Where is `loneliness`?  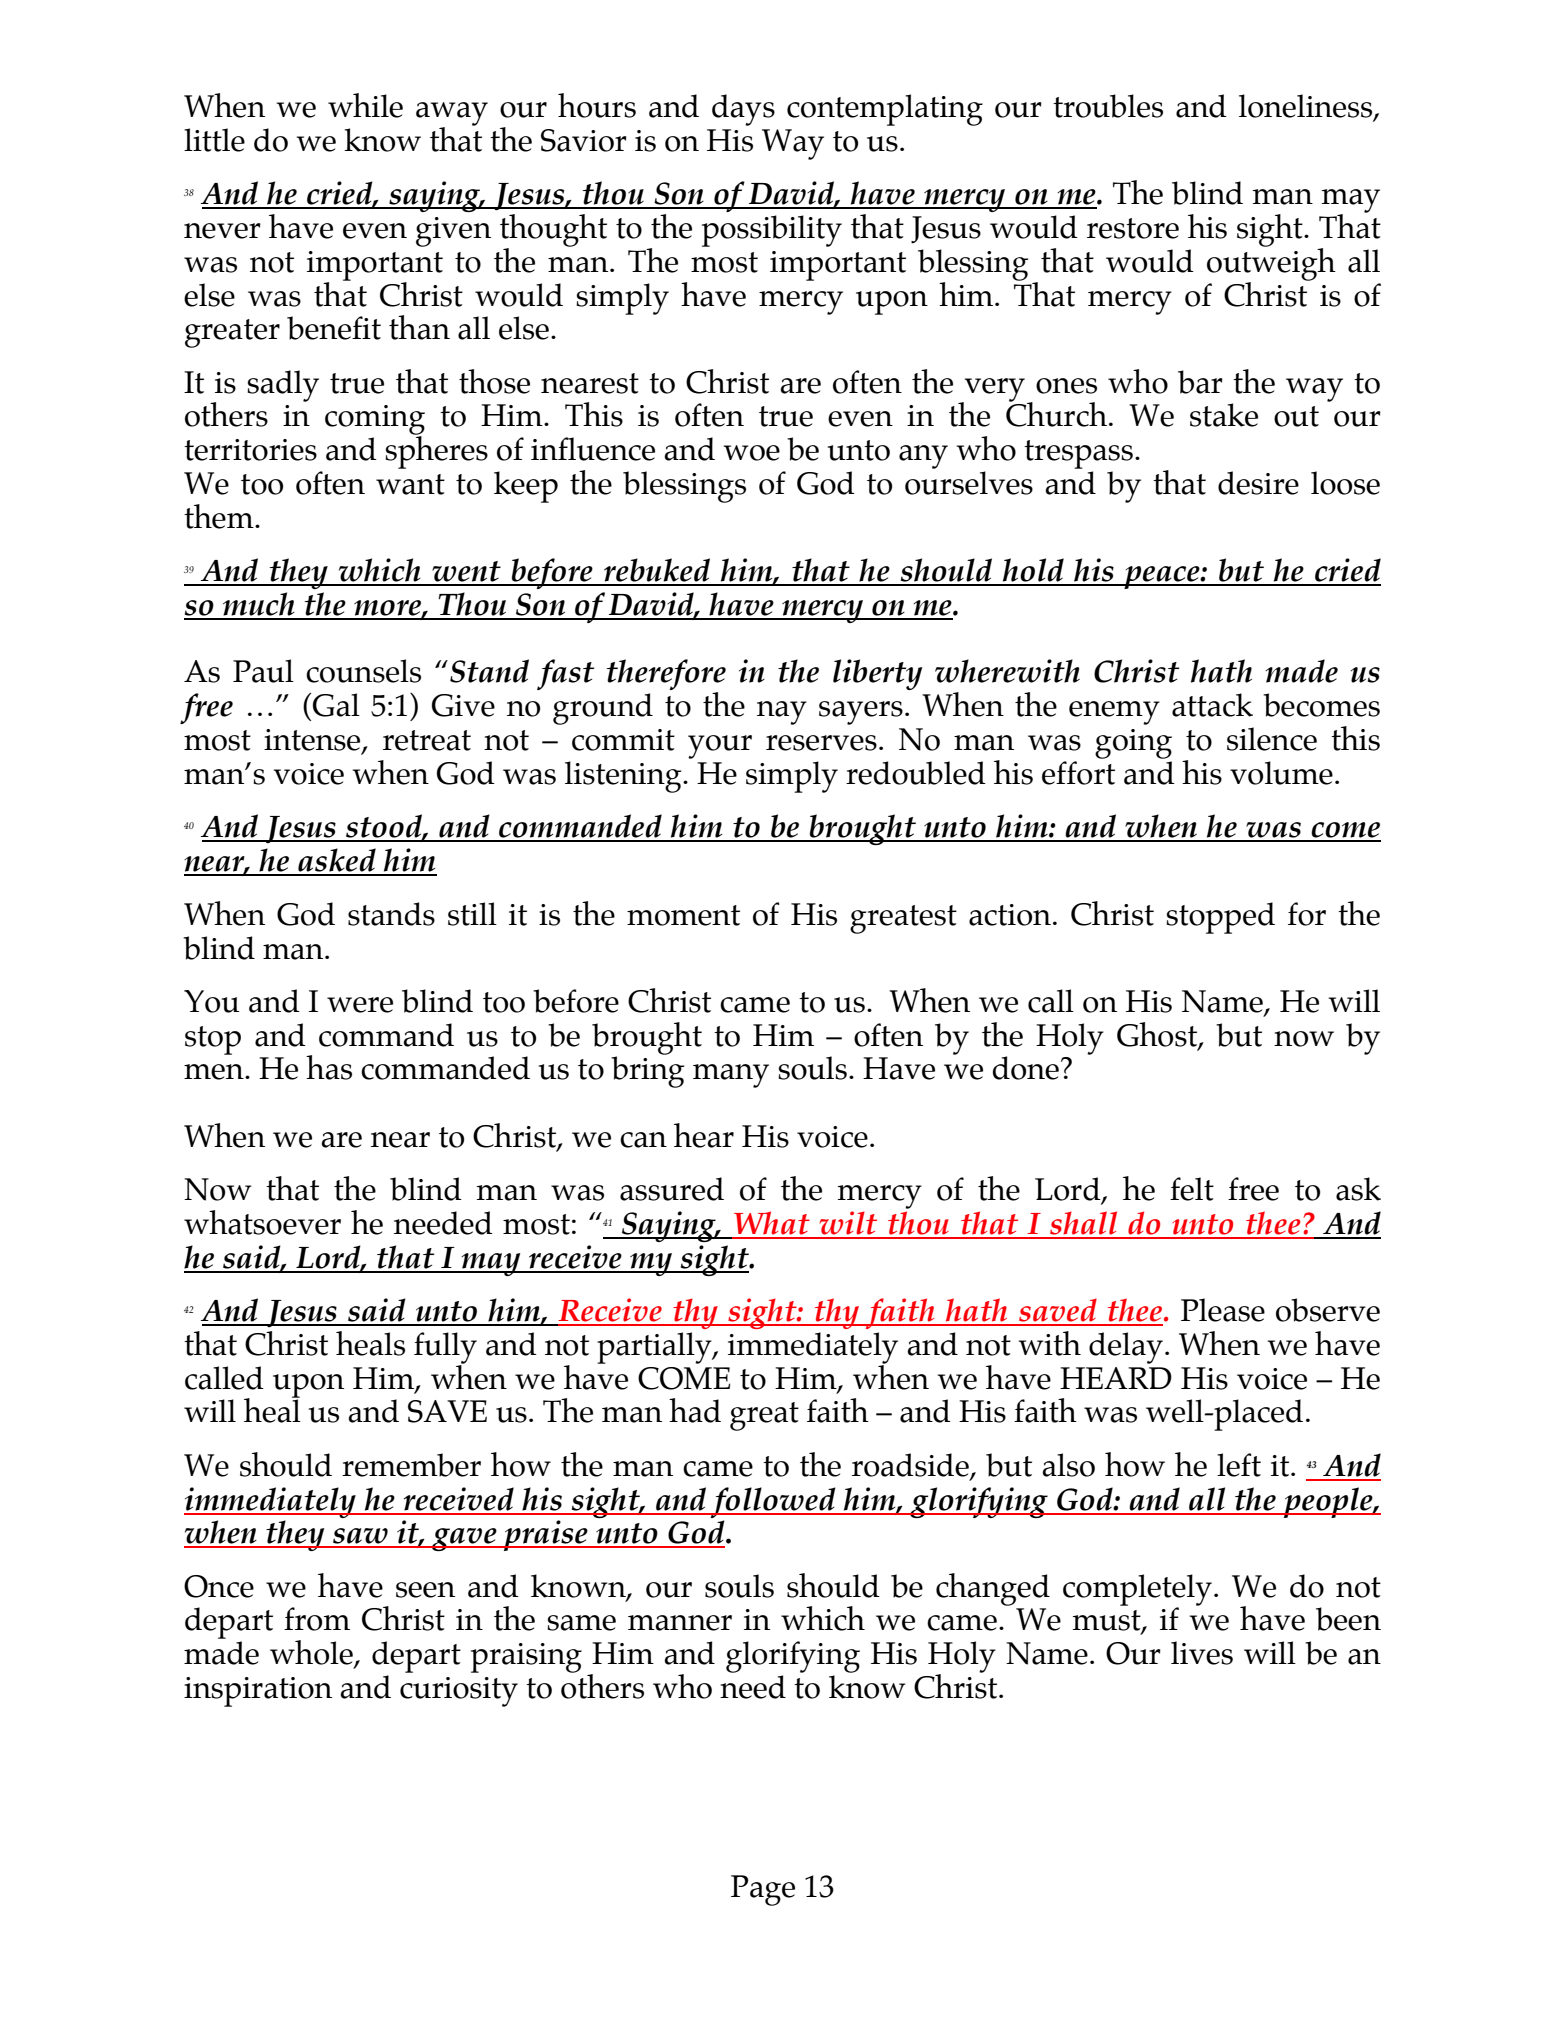 loneliness is located at coordinates (1307, 107).
